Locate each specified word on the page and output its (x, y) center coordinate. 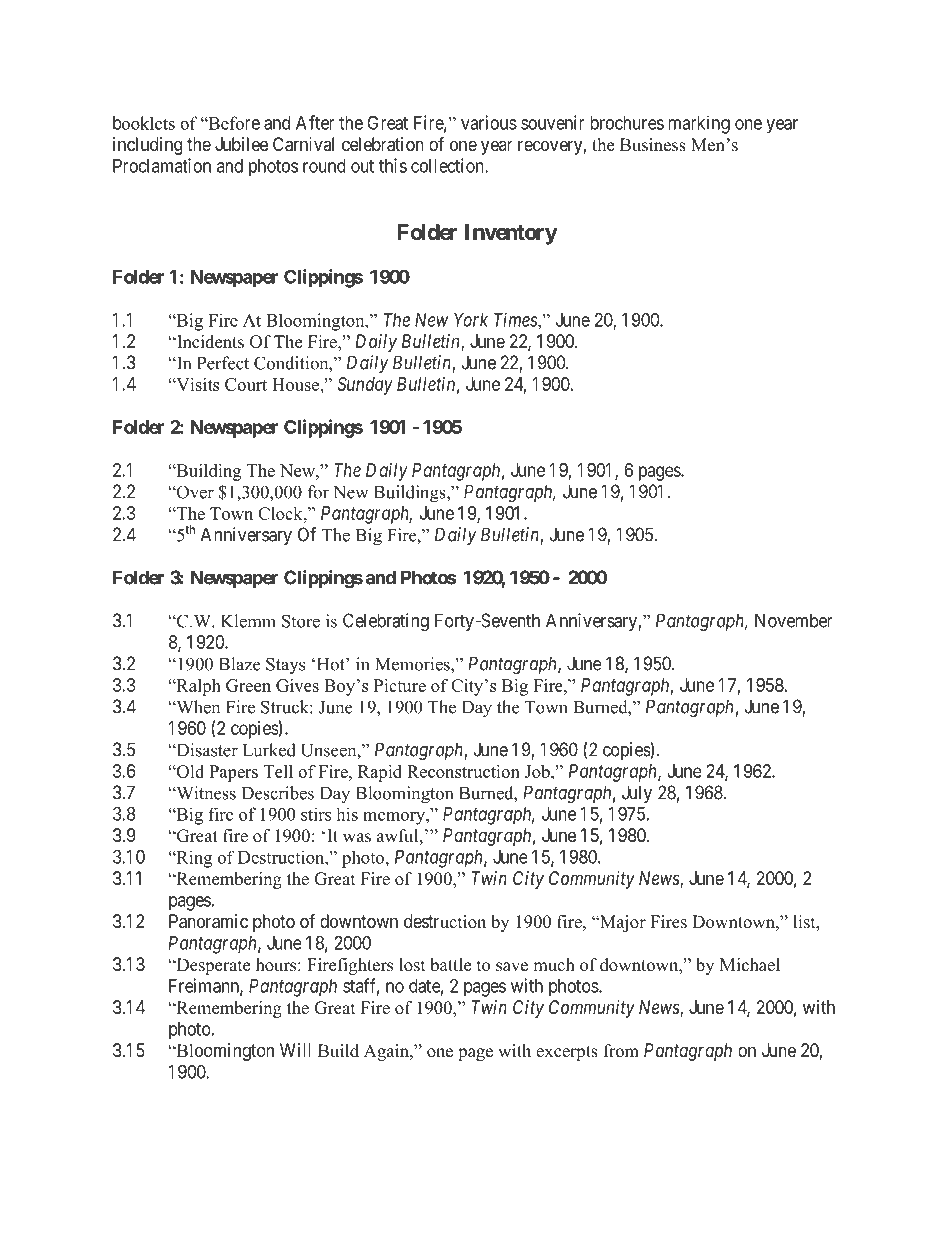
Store (301, 621)
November (794, 620)
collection (448, 165)
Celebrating (386, 622)
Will (295, 1050)
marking (699, 124)
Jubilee (241, 144)
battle (450, 965)
